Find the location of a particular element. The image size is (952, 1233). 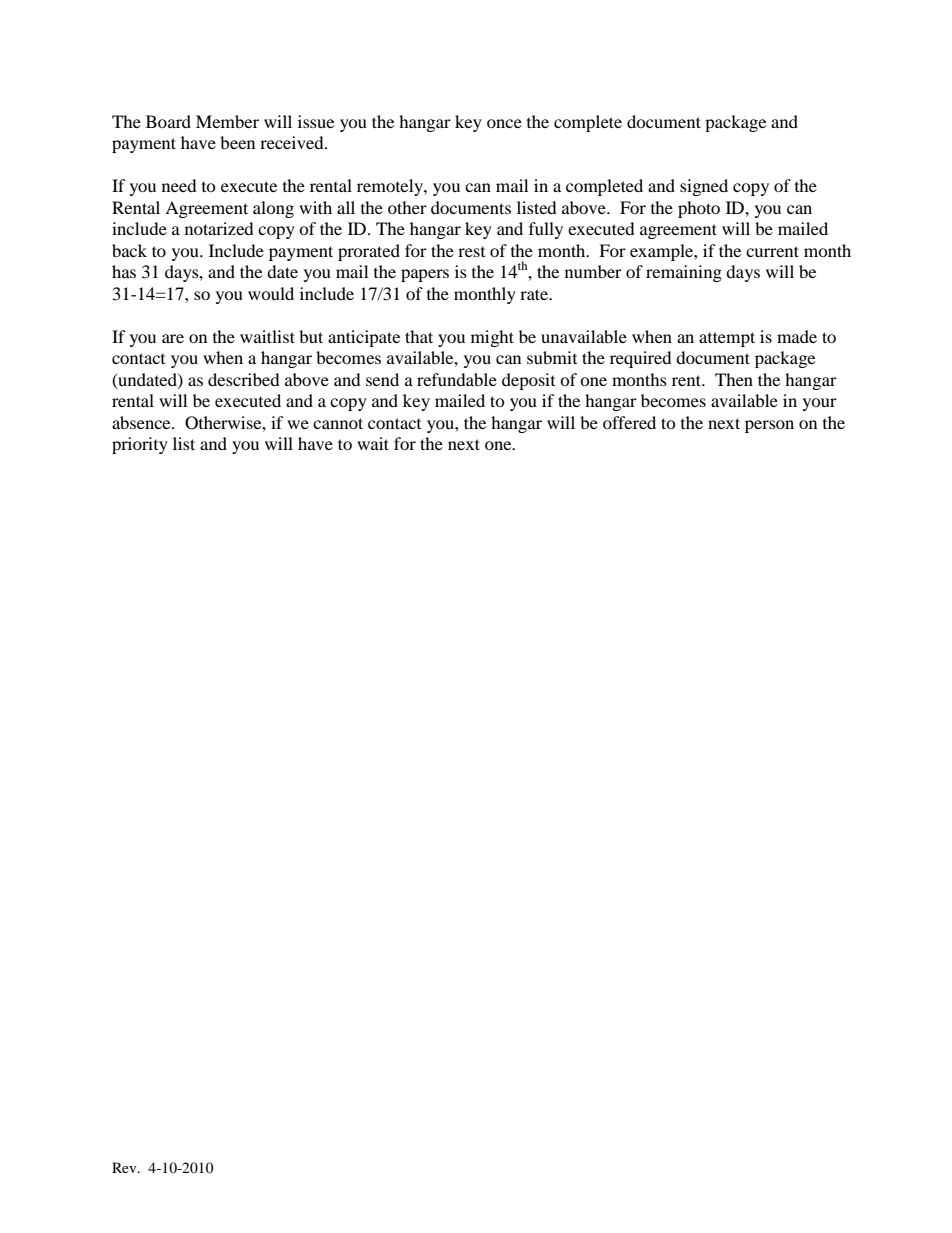

priority is located at coordinates (140, 445).
